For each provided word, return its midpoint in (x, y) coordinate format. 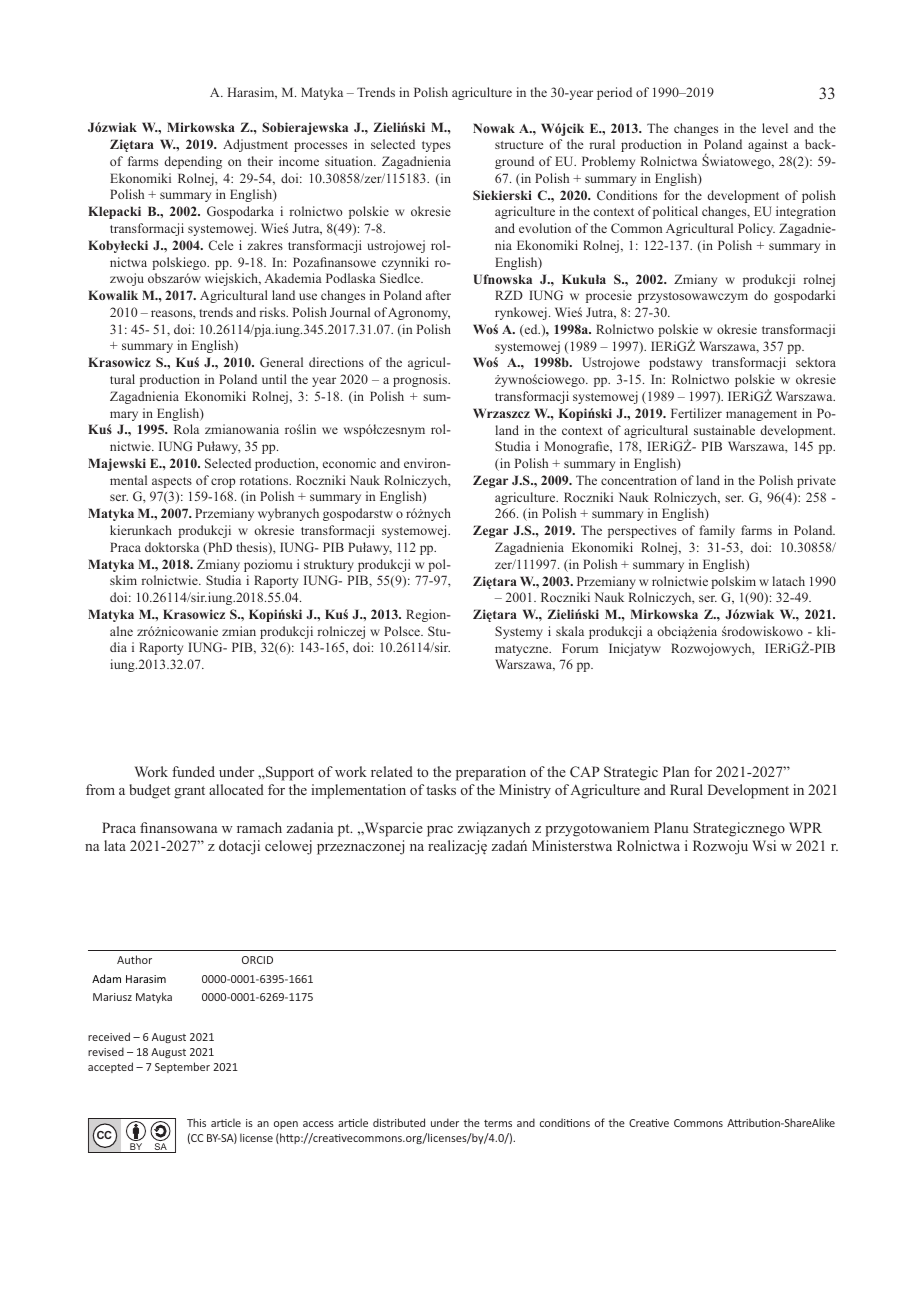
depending (193, 162)
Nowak (494, 128)
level (775, 128)
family (717, 531)
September (182, 1067)
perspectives (642, 531)
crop (223, 483)
